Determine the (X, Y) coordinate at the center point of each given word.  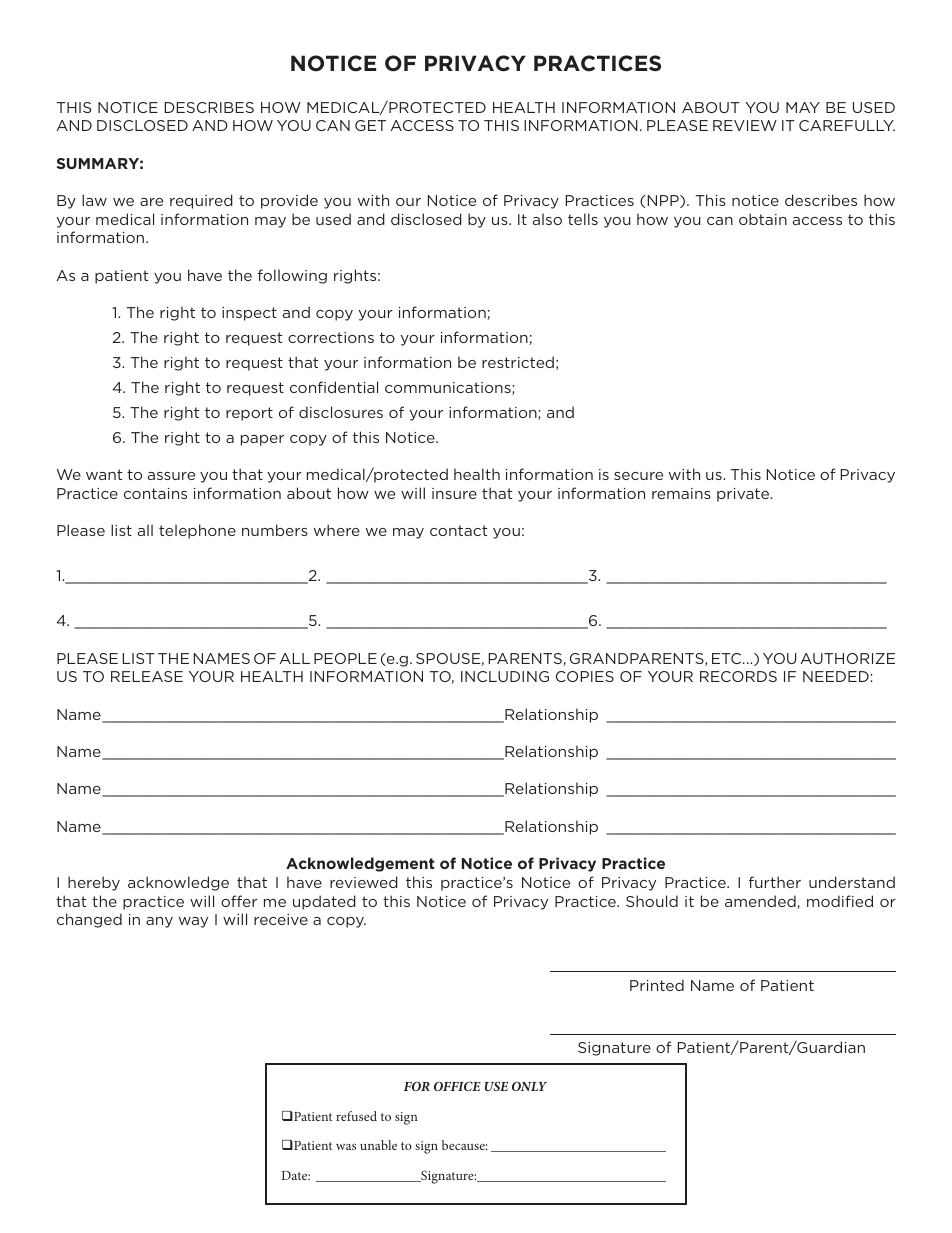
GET (370, 125)
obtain (763, 219)
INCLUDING (505, 676)
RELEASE (147, 676)
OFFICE (457, 1086)
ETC (728, 658)
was (346, 1146)
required (201, 201)
